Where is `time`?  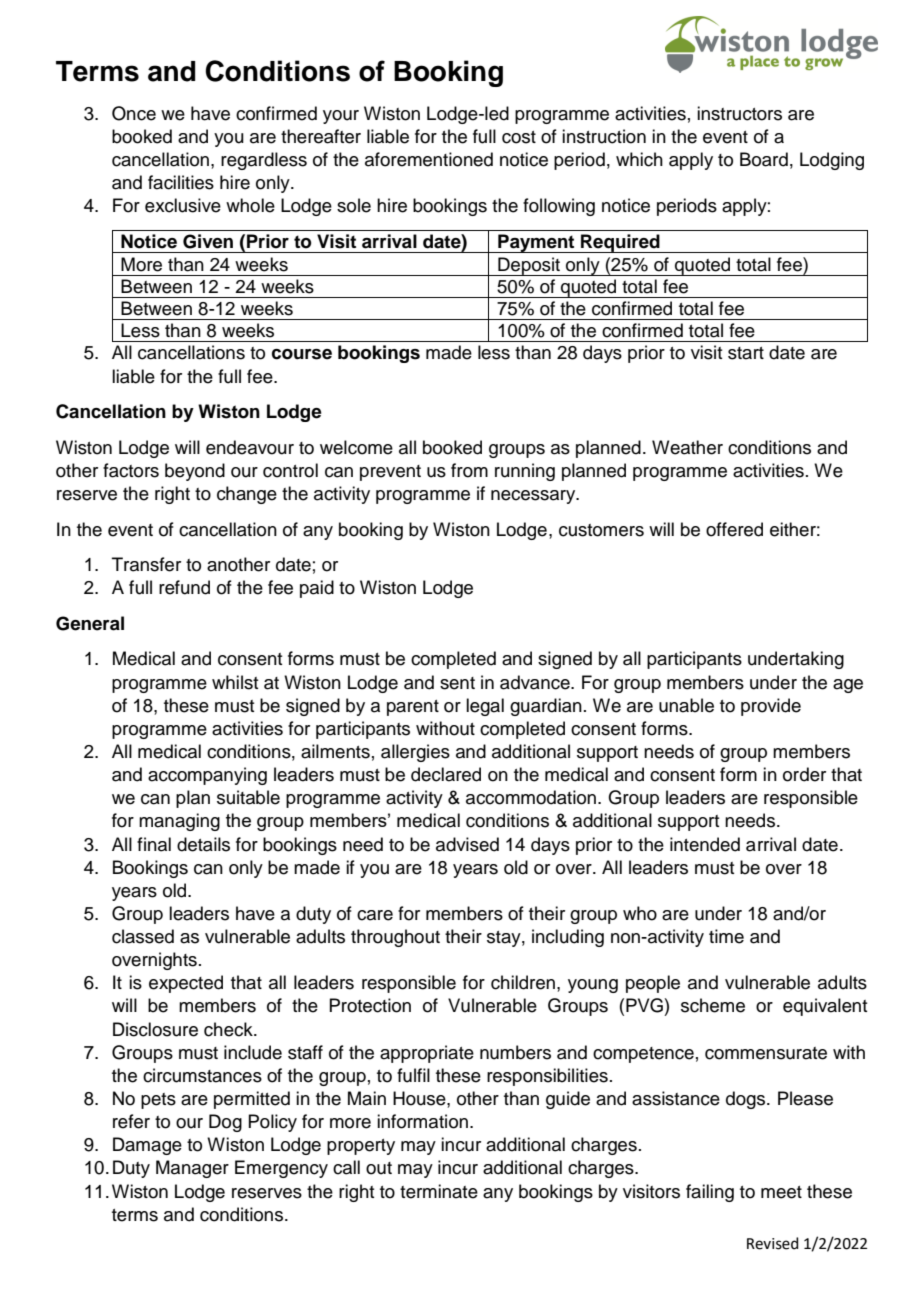
time is located at coordinates (726, 936).
